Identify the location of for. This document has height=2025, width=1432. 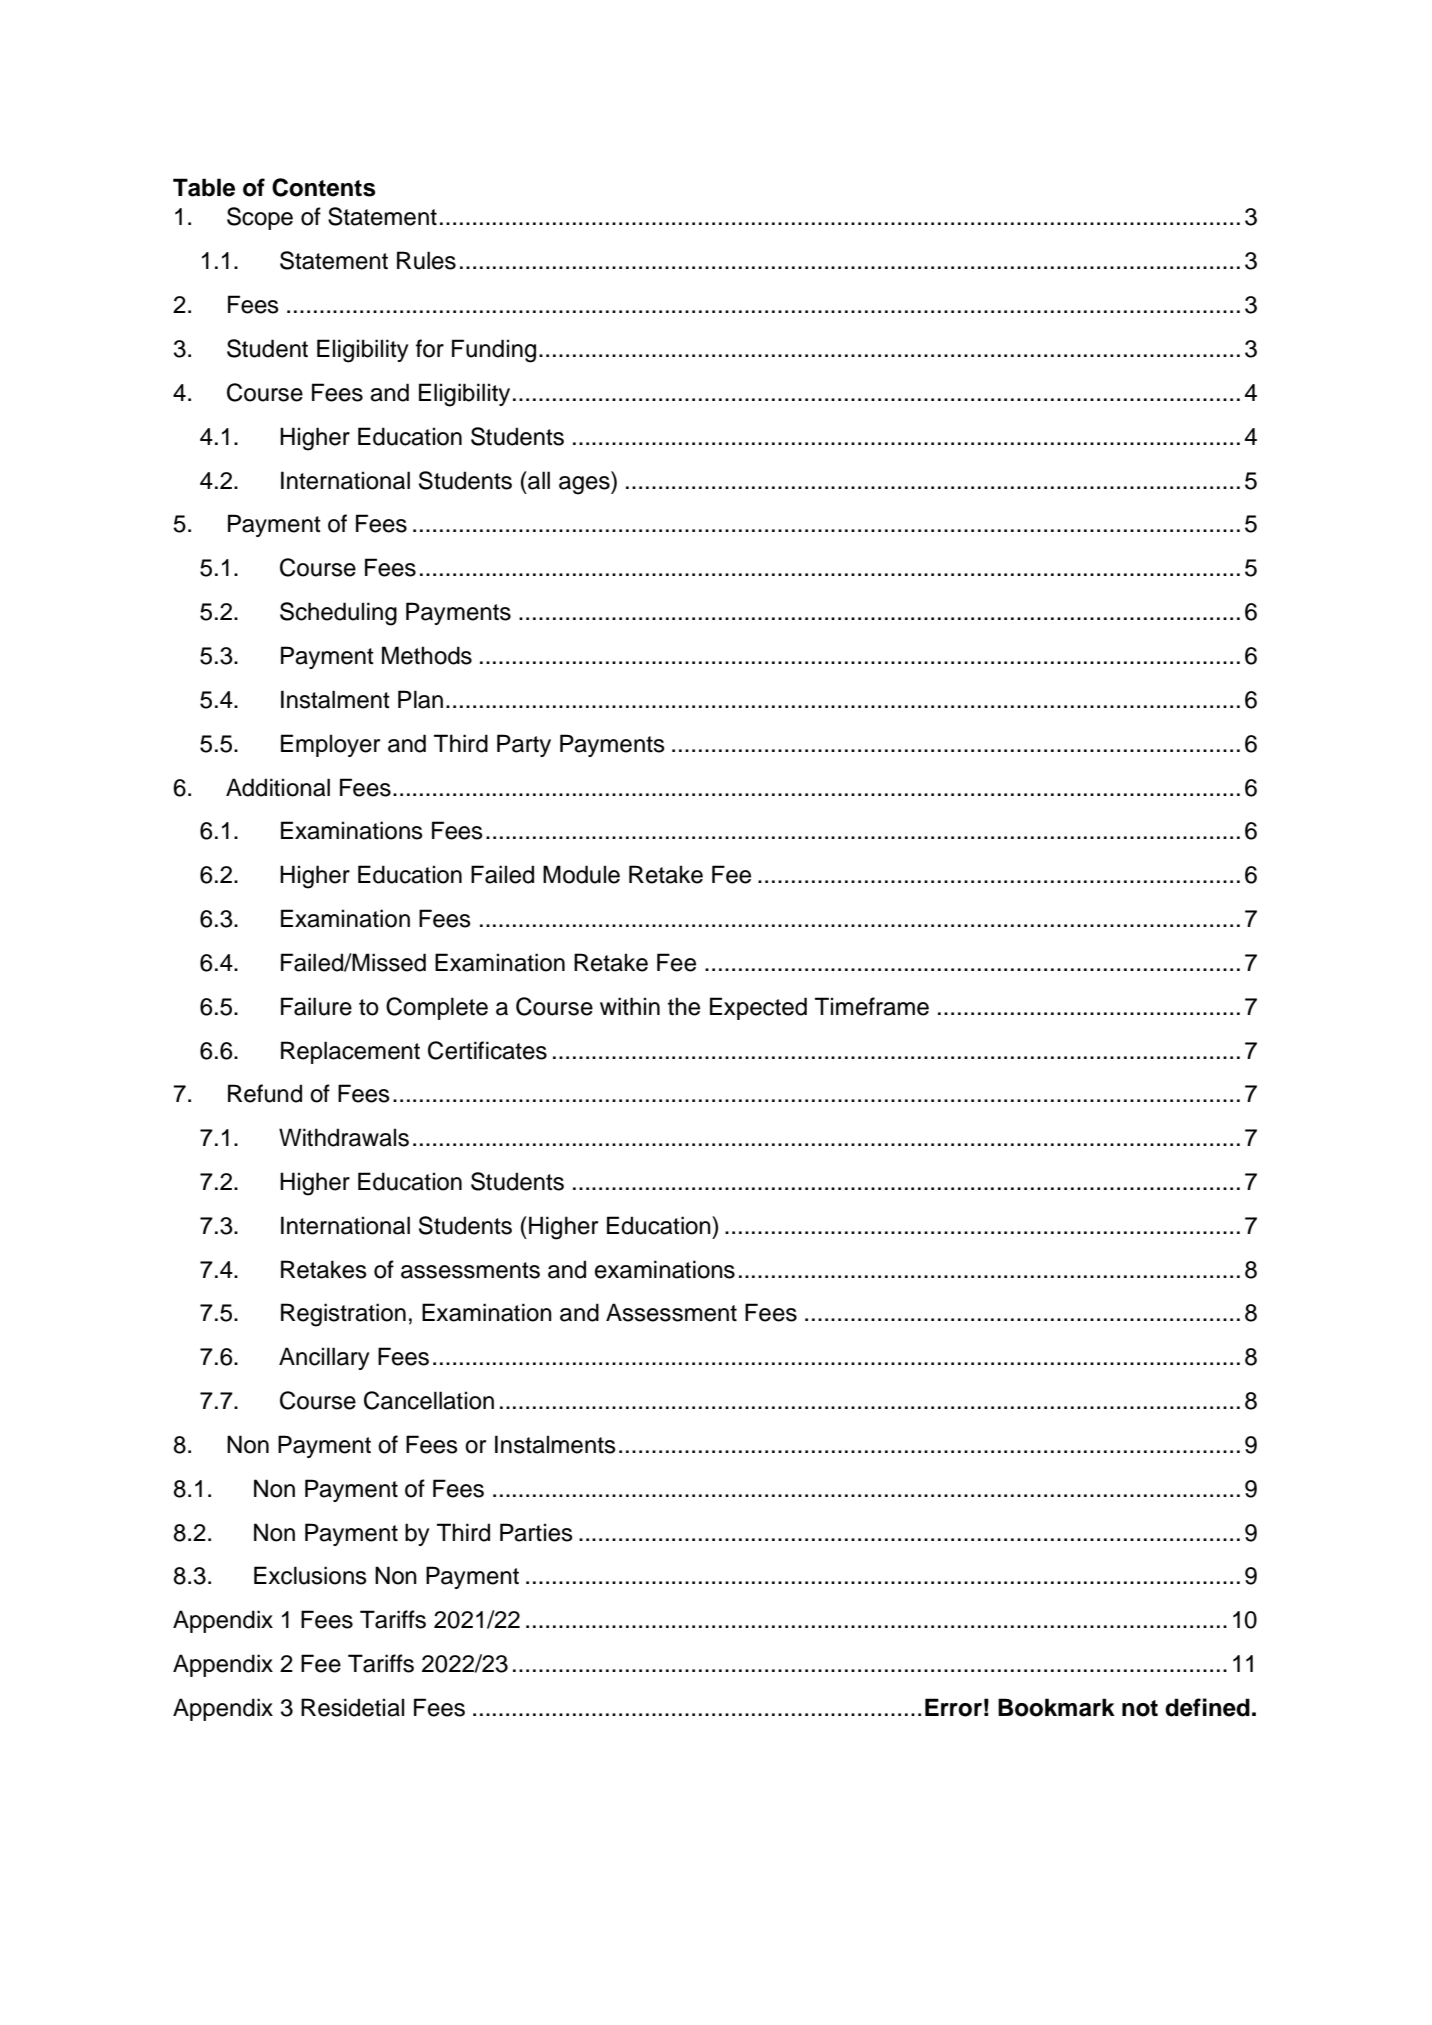
(430, 348).
